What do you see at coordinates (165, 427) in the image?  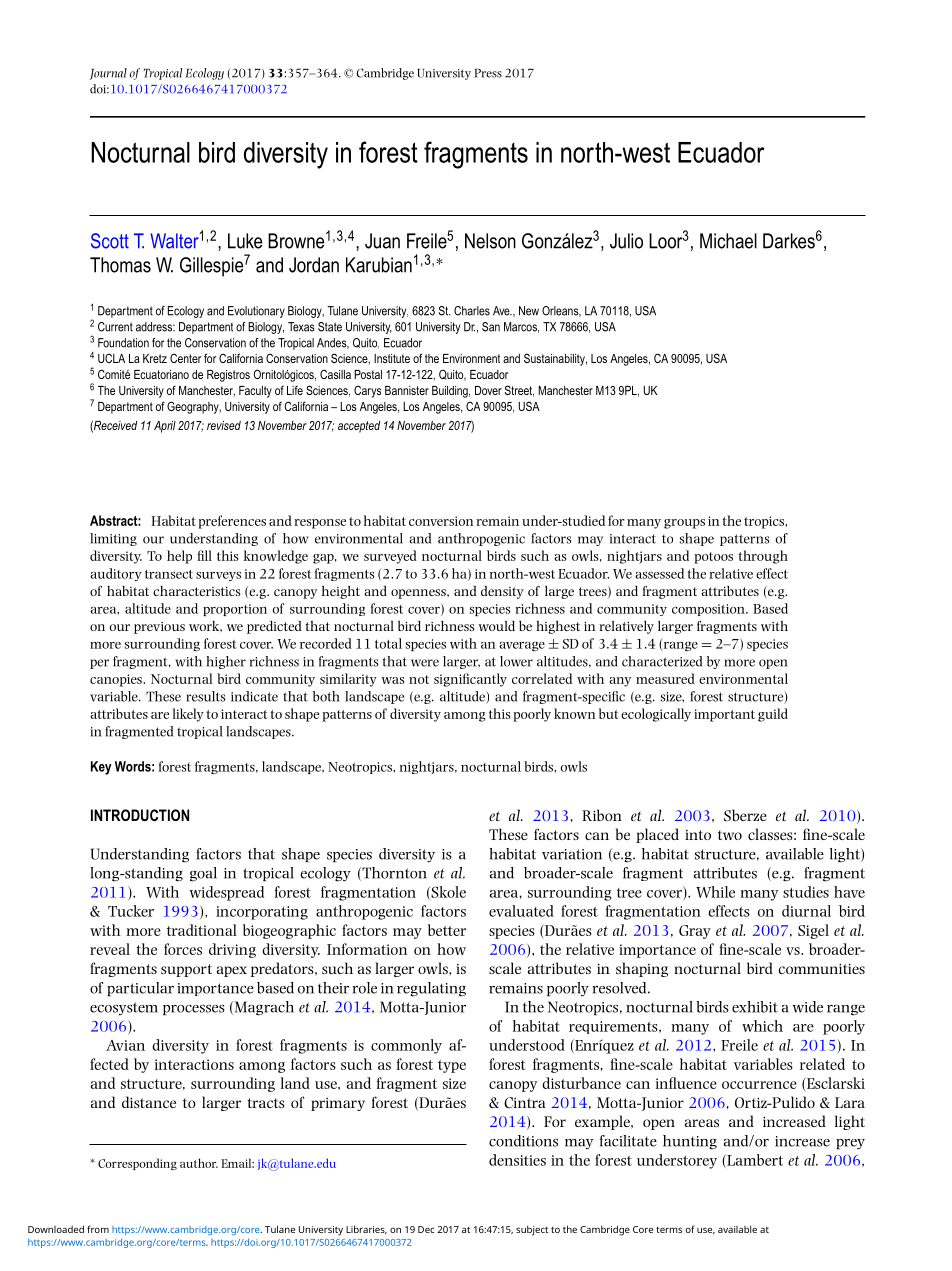 I see `April` at bounding box center [165, 427].
